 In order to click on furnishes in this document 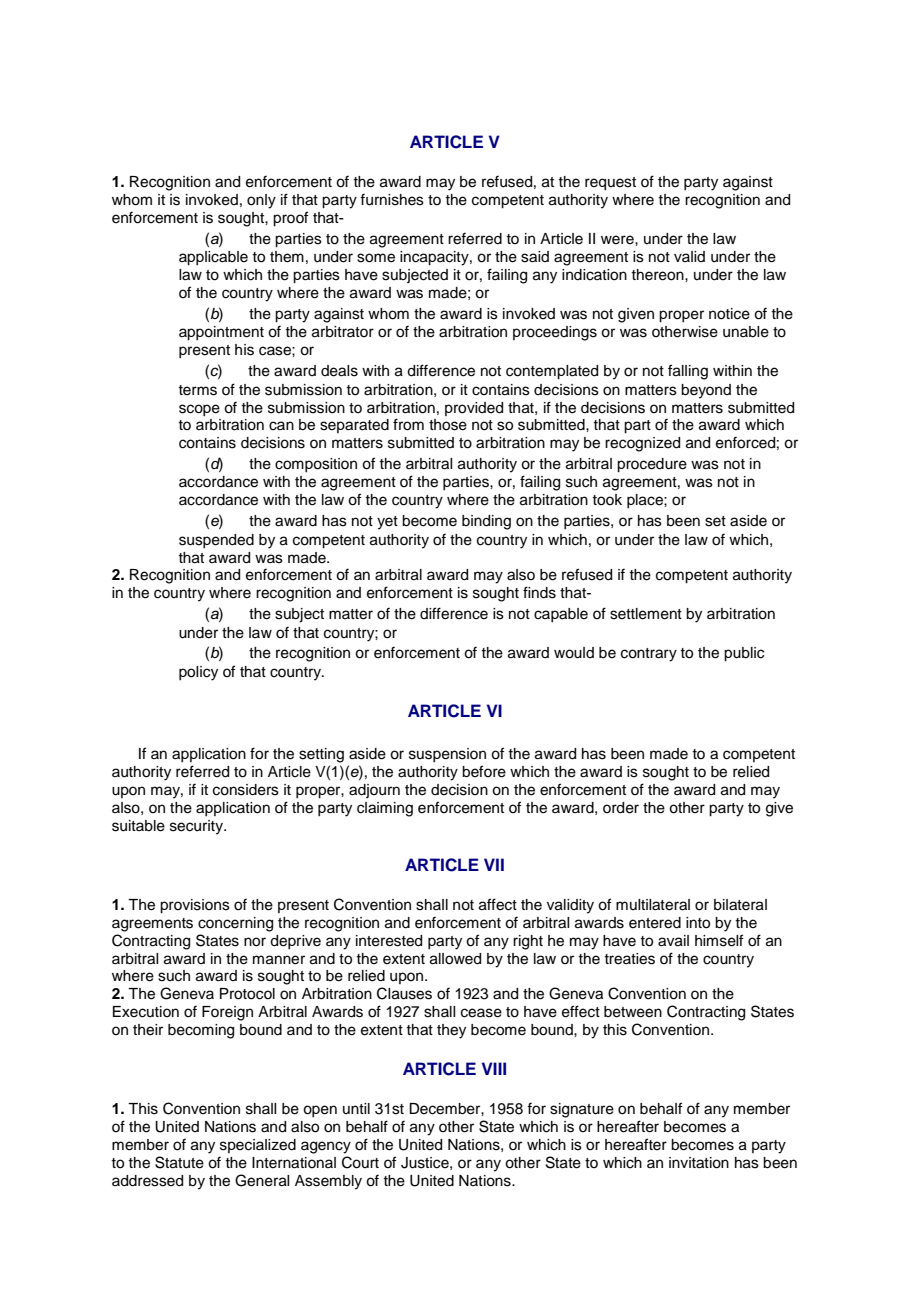, I will do `click(392, 199)`.
